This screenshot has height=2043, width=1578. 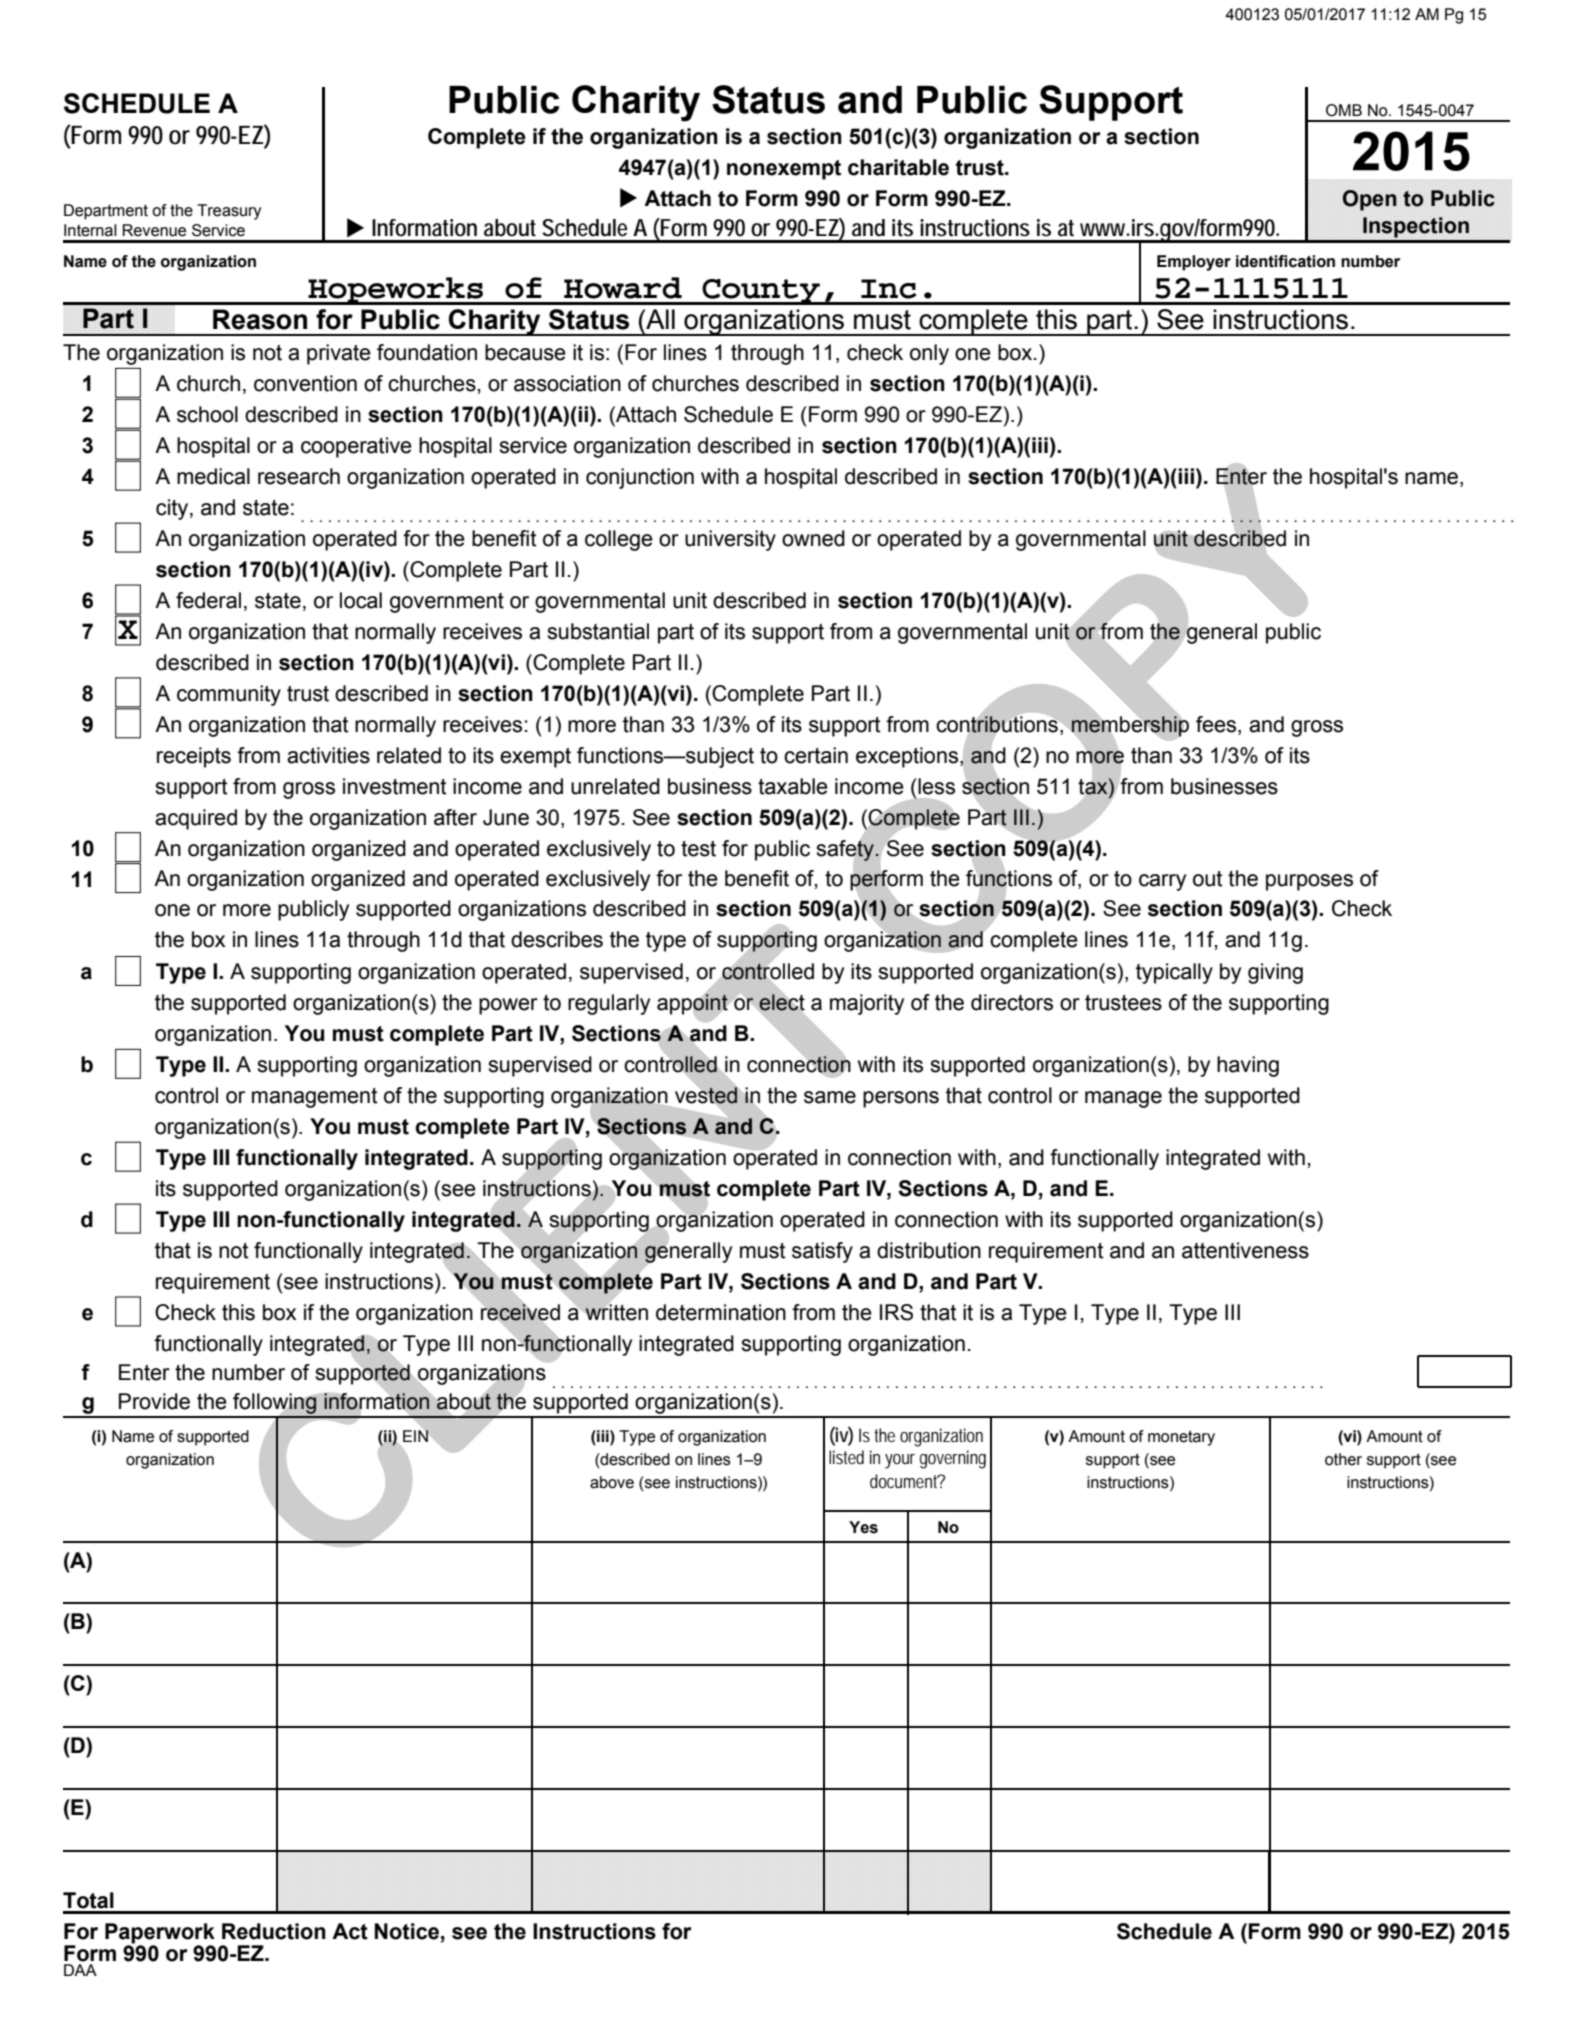 I want to click on Provide, so click(x=154, y=1401).
